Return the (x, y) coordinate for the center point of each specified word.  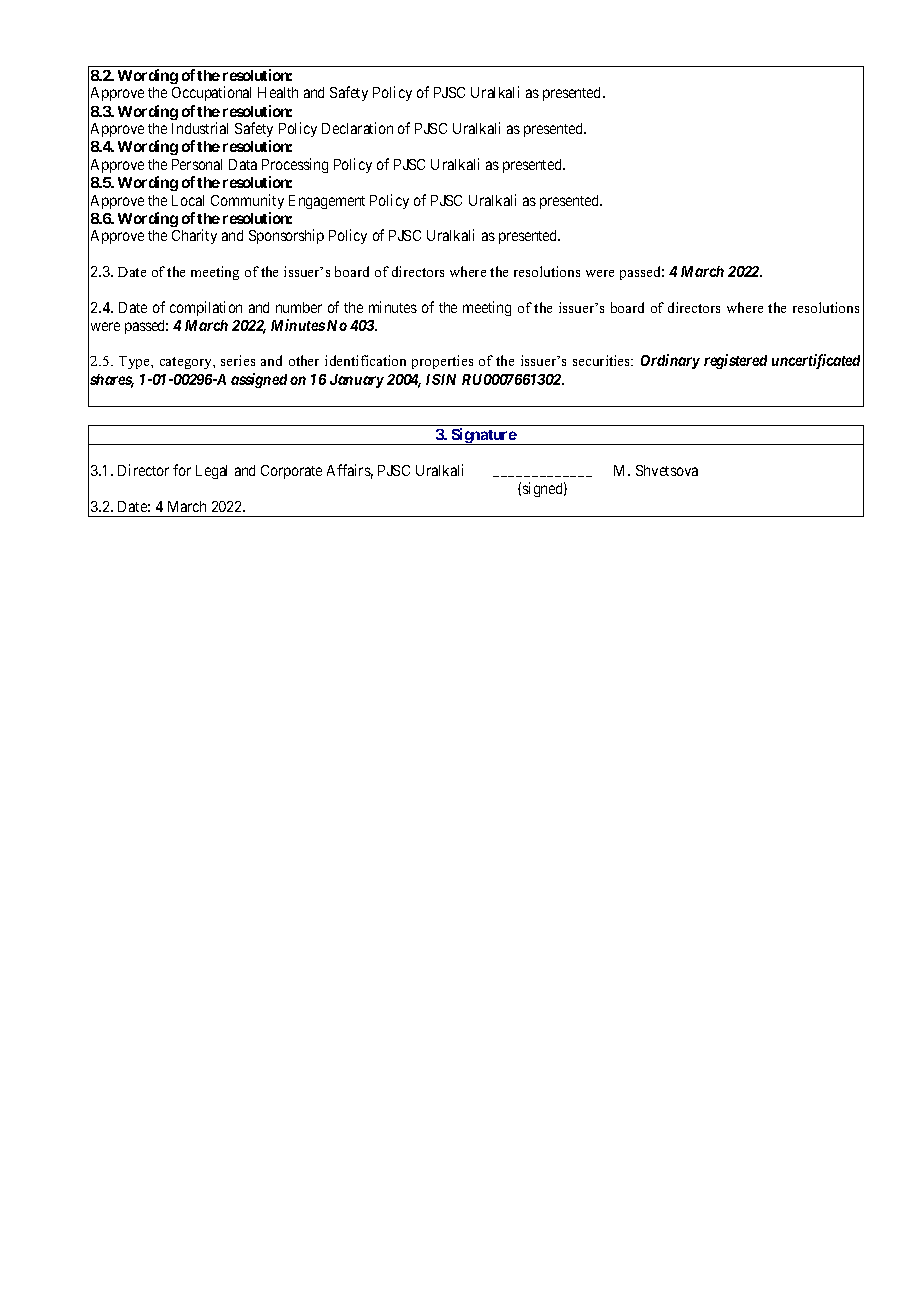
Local (188, 200)
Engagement (327, 202)
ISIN (441, 379)
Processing (295, 165)
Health (278, 92)
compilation (206, 308)
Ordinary (670, 361)
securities (603, 360)
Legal (211, 472)
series (238, 360)
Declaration (357, 128)
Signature (483, 436)
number (299, 307)
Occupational (211, 93)
